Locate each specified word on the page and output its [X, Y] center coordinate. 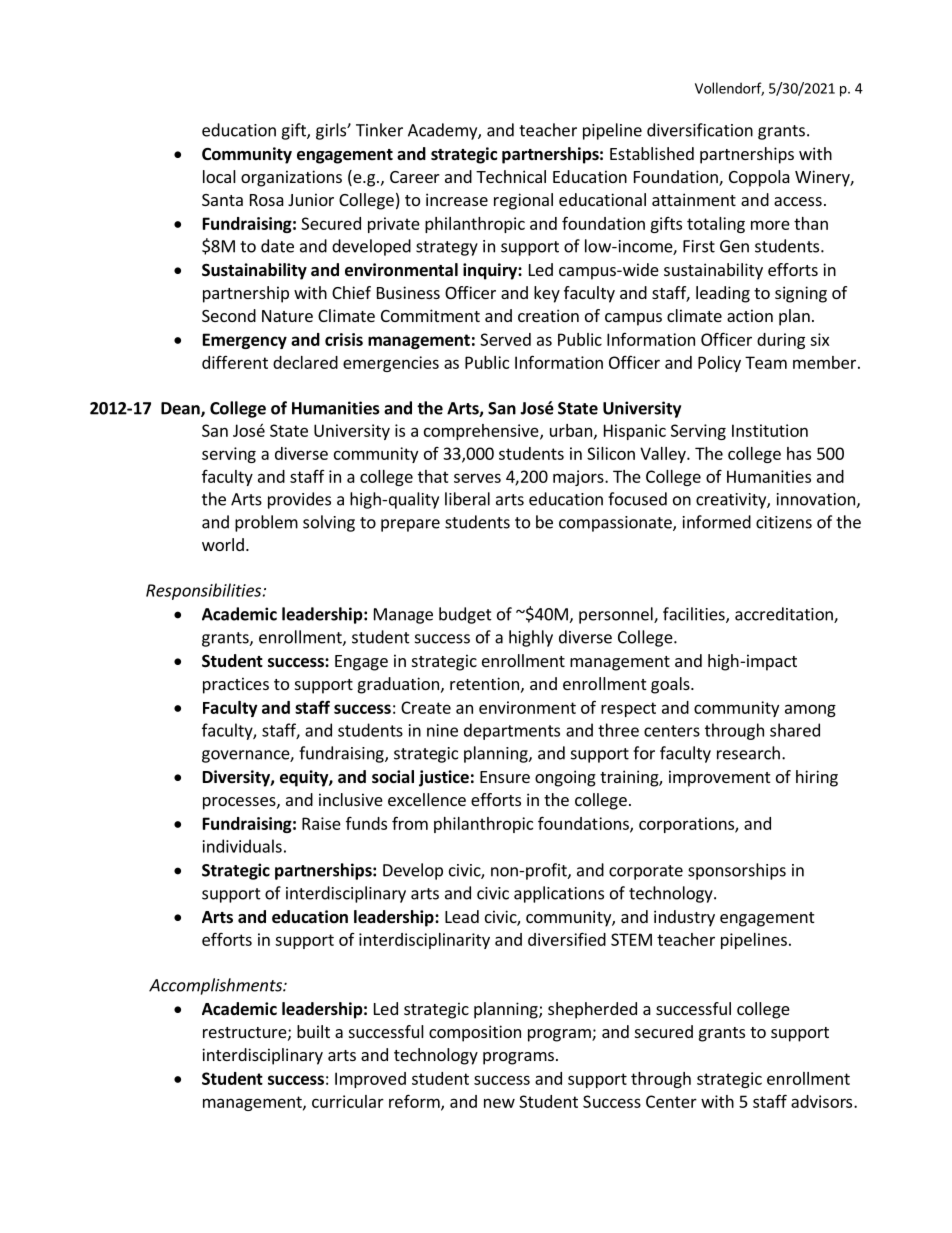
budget [465, 615]
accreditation [785, 615]
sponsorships [737, 871]
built [313, 1031]
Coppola [759, 178]
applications [559, 894]
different [235, 362]
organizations [291, 178]
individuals [242, 846]
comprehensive [482, 432]
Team [766, 362]
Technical [511, 176]
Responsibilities [205, 591]
